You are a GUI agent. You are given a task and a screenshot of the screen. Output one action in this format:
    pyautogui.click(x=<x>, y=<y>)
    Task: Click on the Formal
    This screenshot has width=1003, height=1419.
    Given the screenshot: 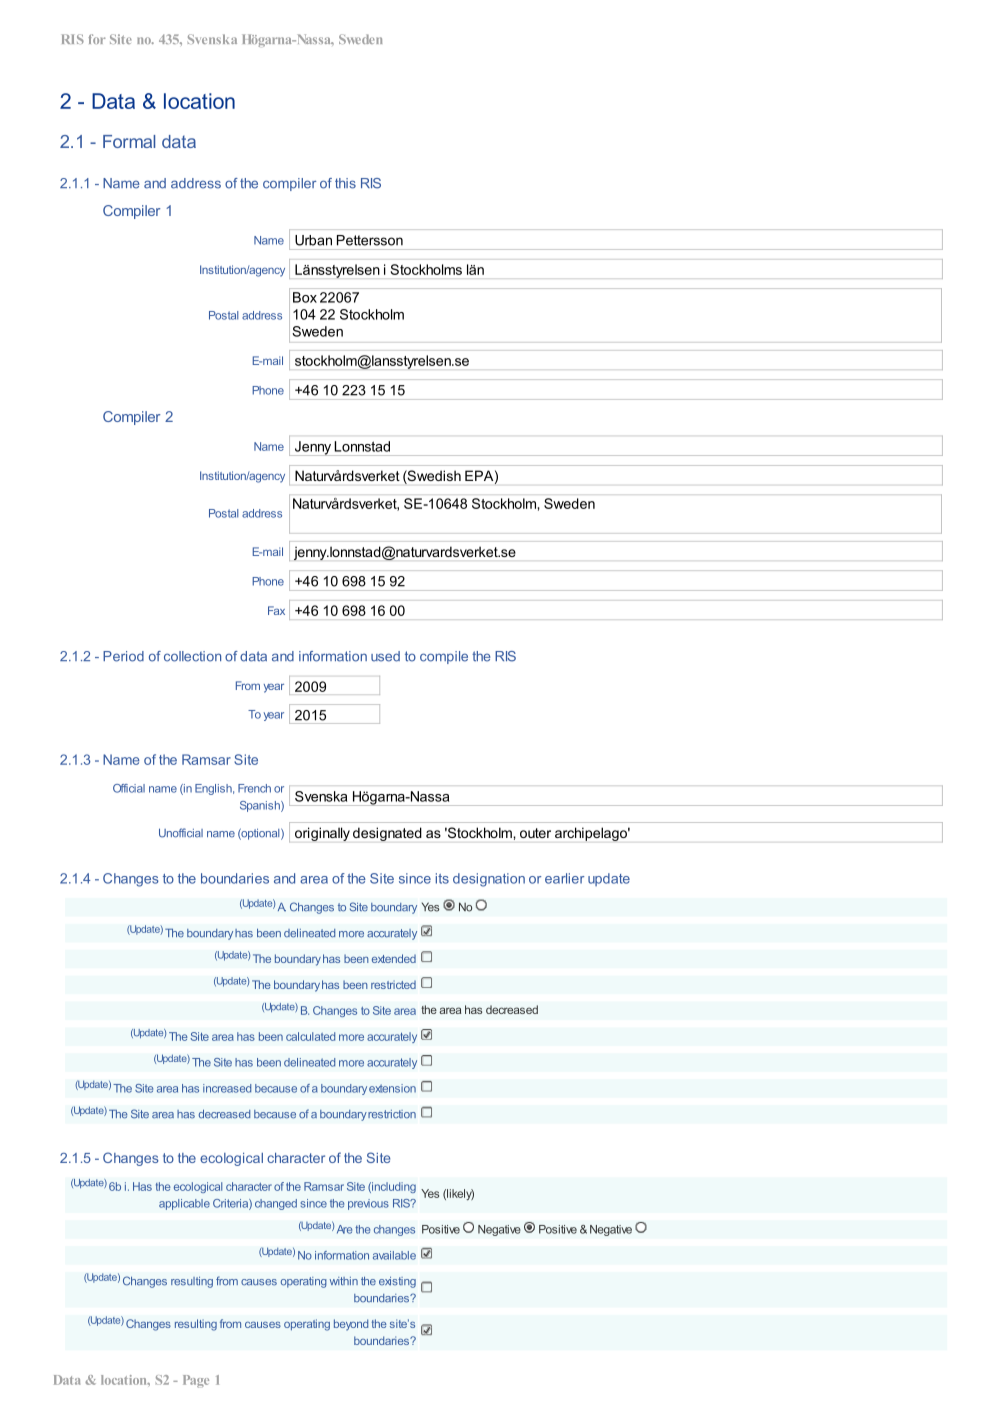 What is the action you would take?
    pyautogui.click(x=129, y=141)
